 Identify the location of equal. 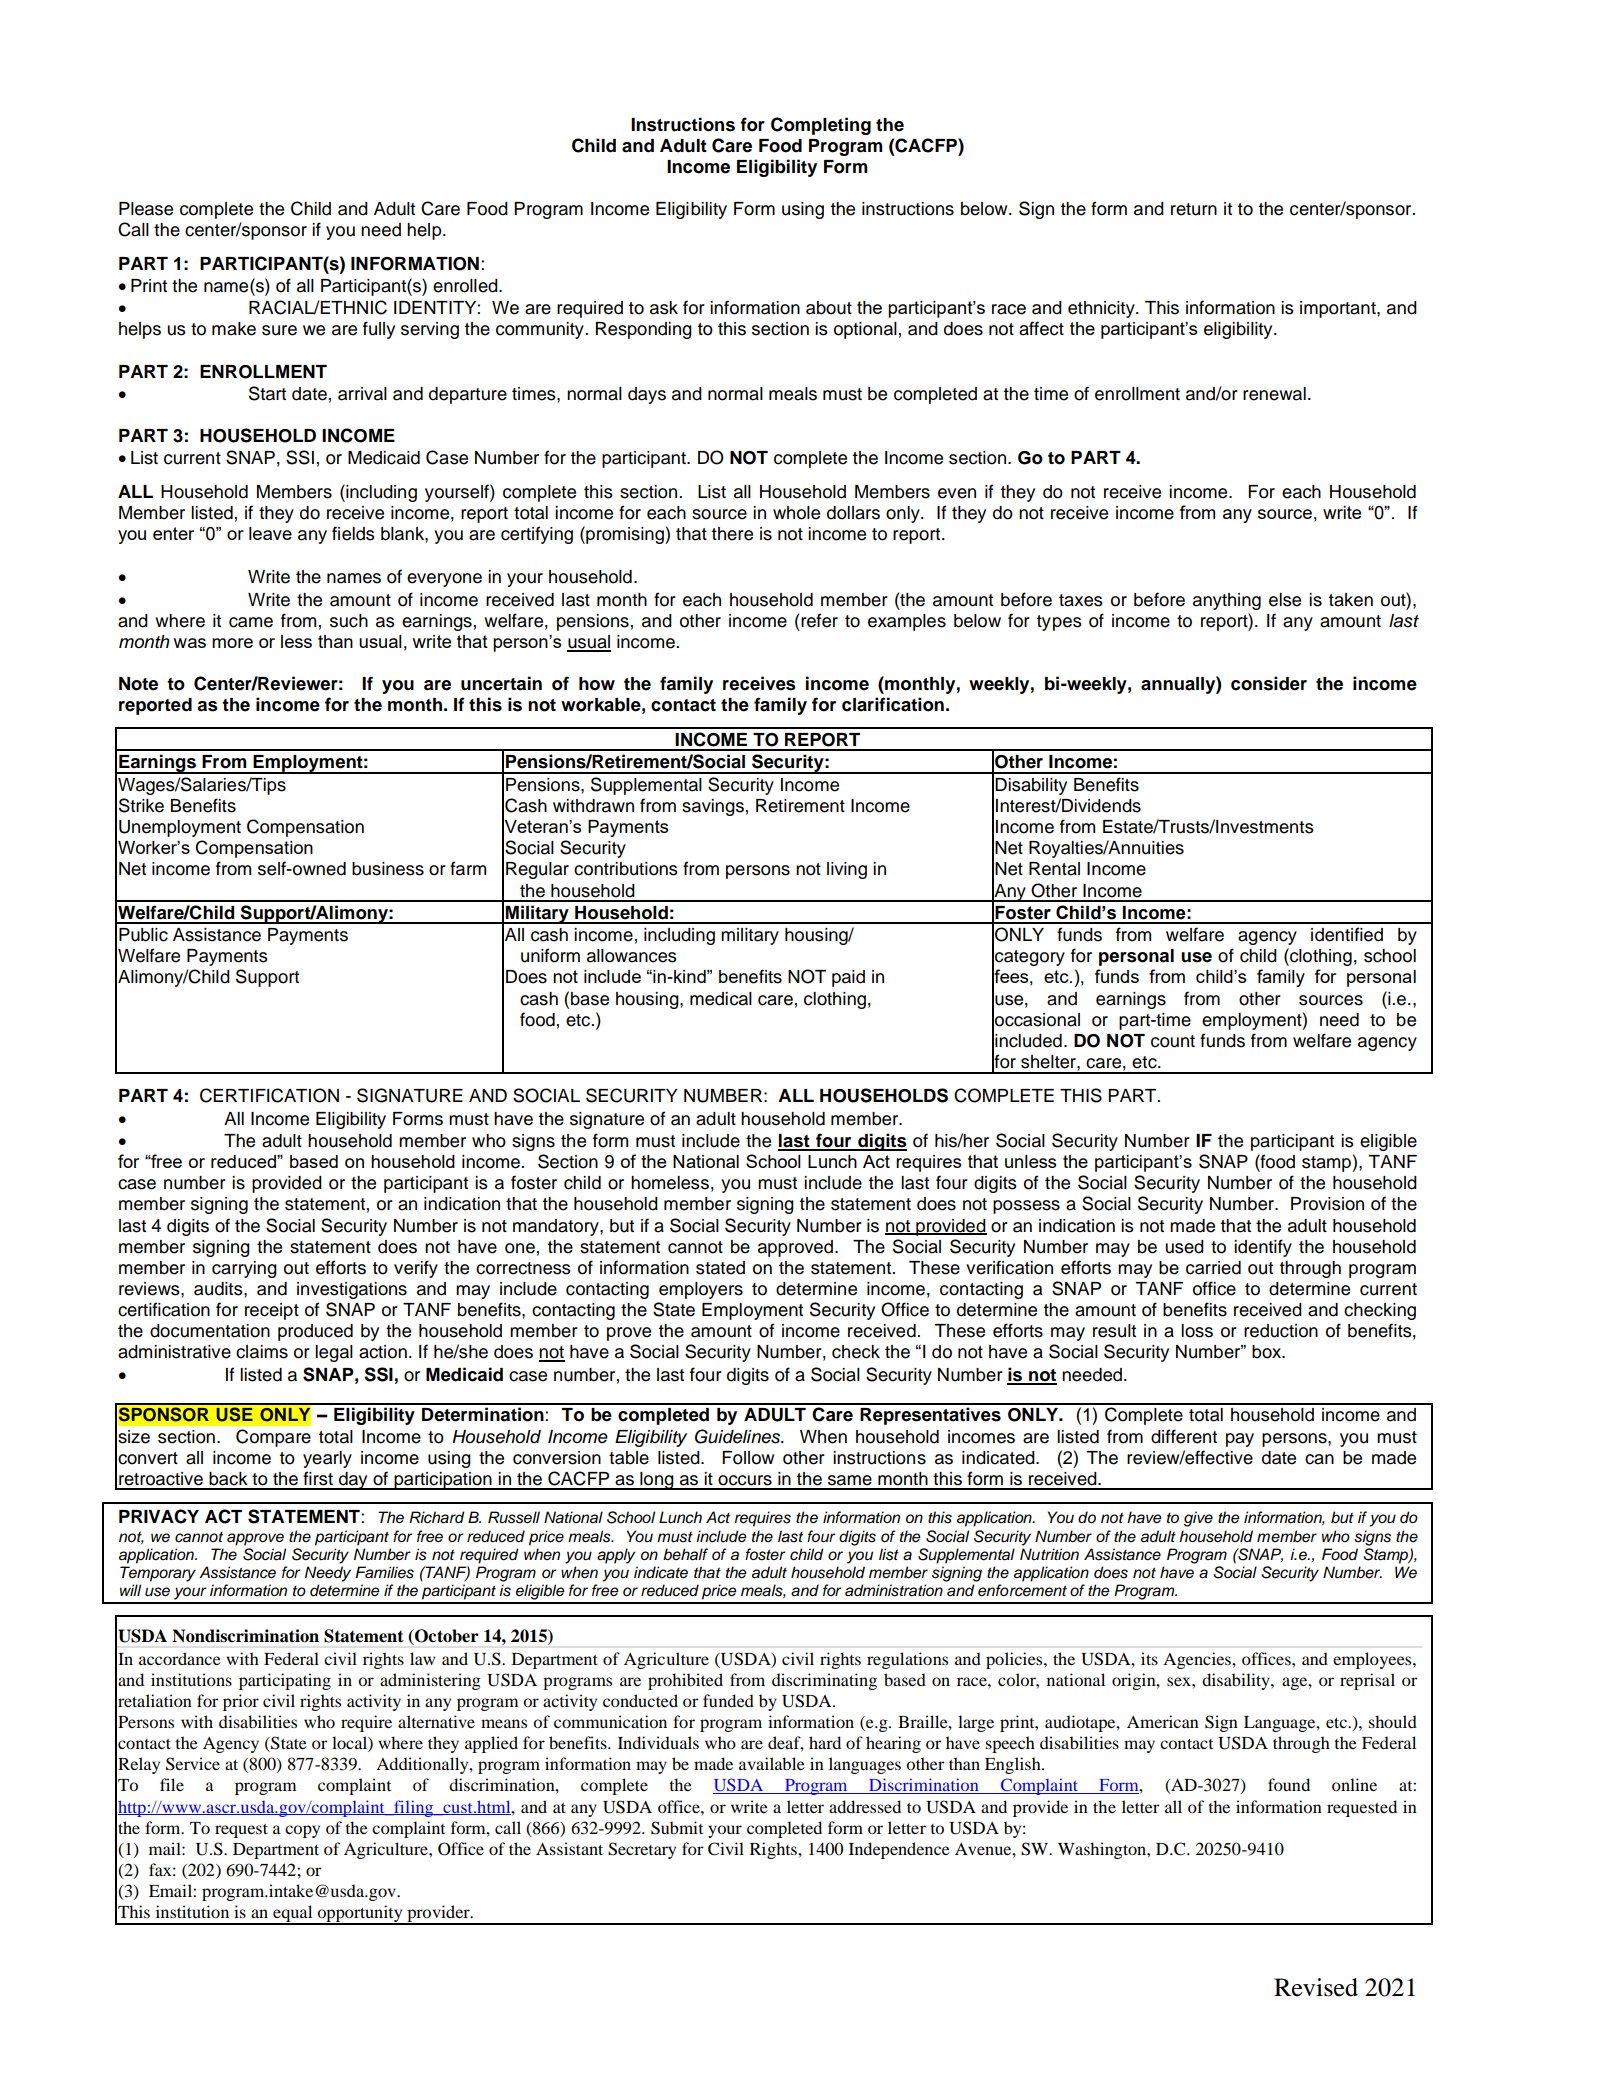
(293, 1914).
